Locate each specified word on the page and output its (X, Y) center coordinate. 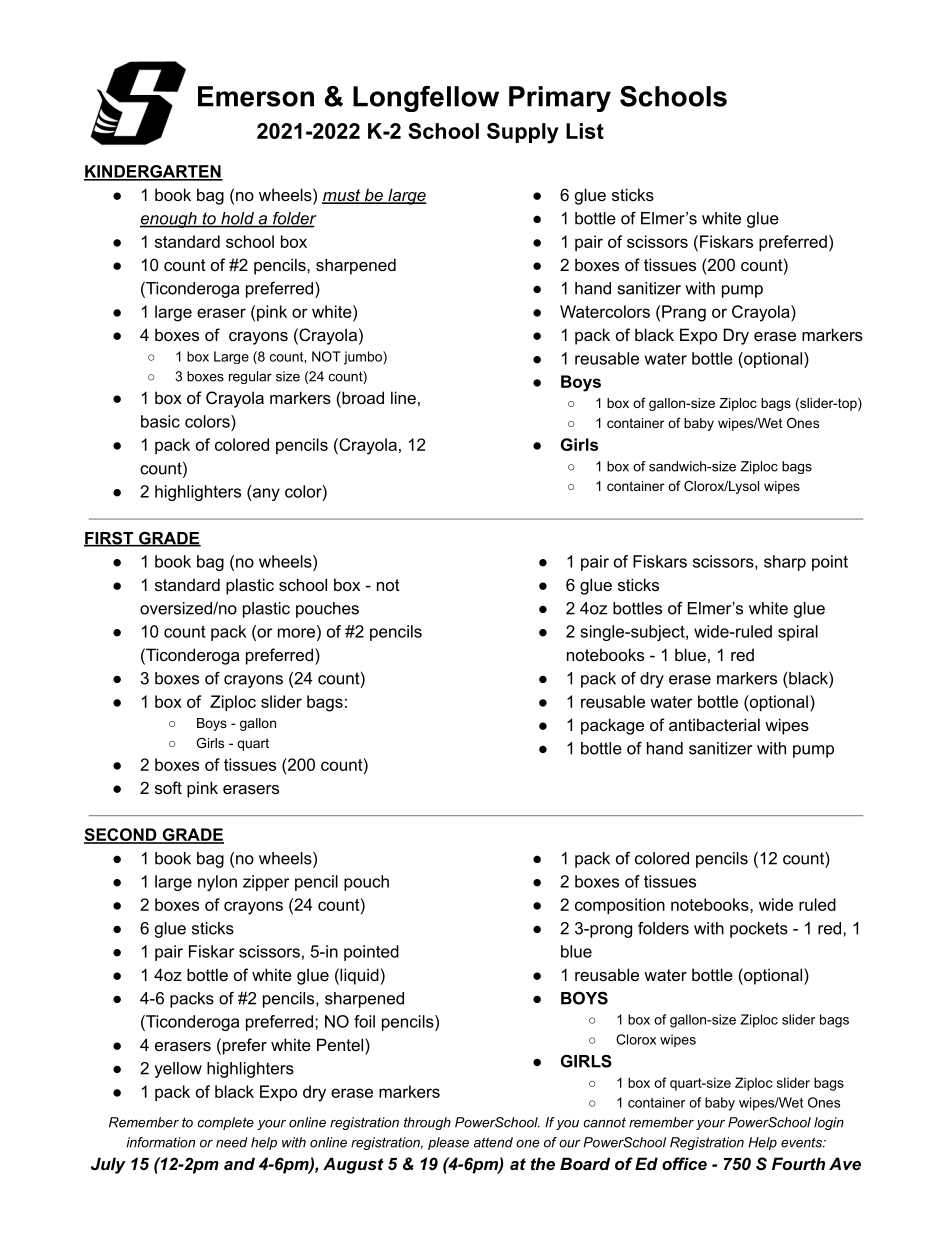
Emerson (256, 96)
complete (226, 1123)
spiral (798, 633)
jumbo (364, 358)
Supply (523, 133)
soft (168, 787)
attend (493, 1142)
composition (620, 906)
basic (160, 421)
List (585, 131)
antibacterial (714, 724)
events (802, 1142)
